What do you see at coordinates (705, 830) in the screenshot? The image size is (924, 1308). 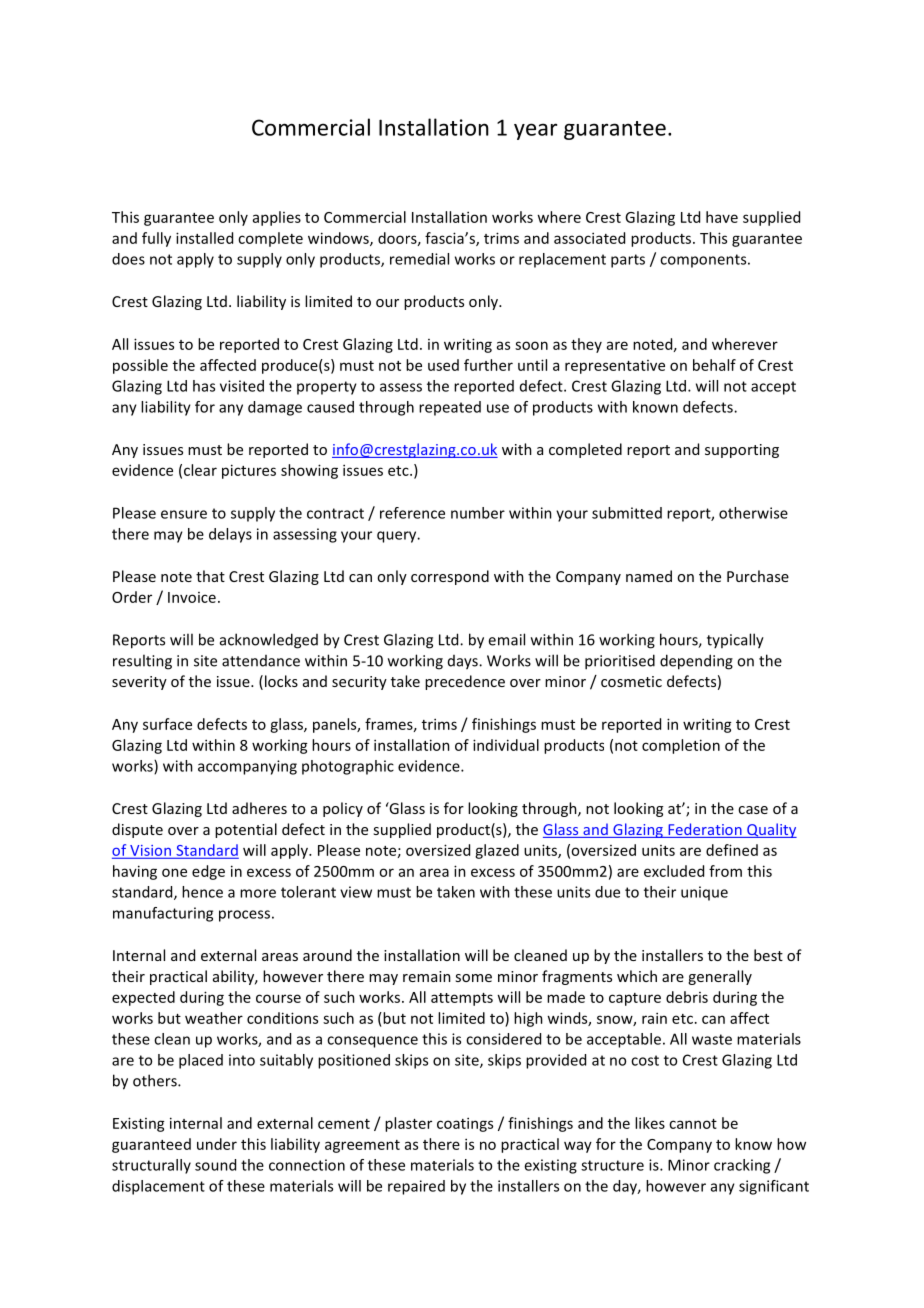 I see `Federation` at bounding box center [705, 830].
